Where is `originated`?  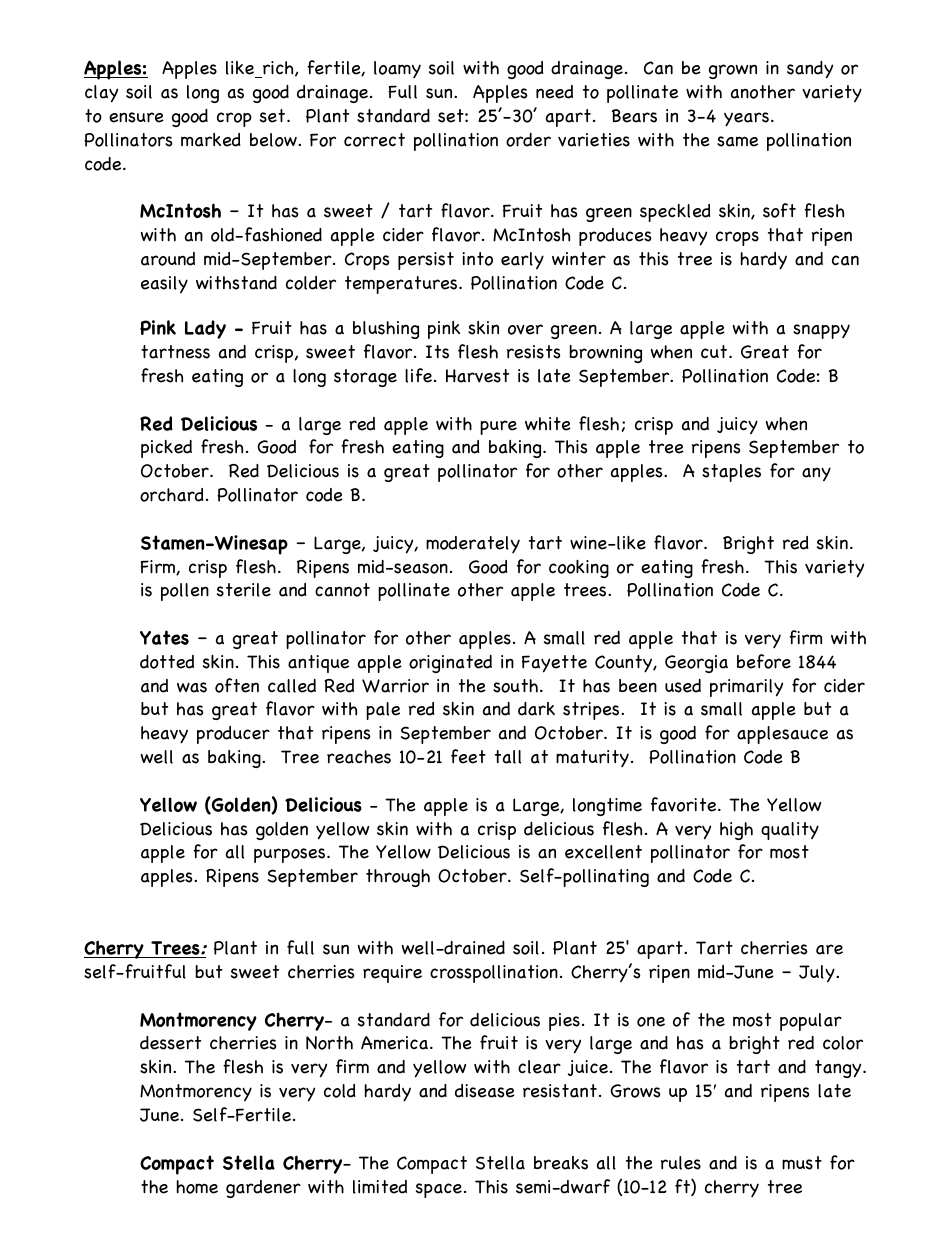
originated is located at coordinates (450, 664).
